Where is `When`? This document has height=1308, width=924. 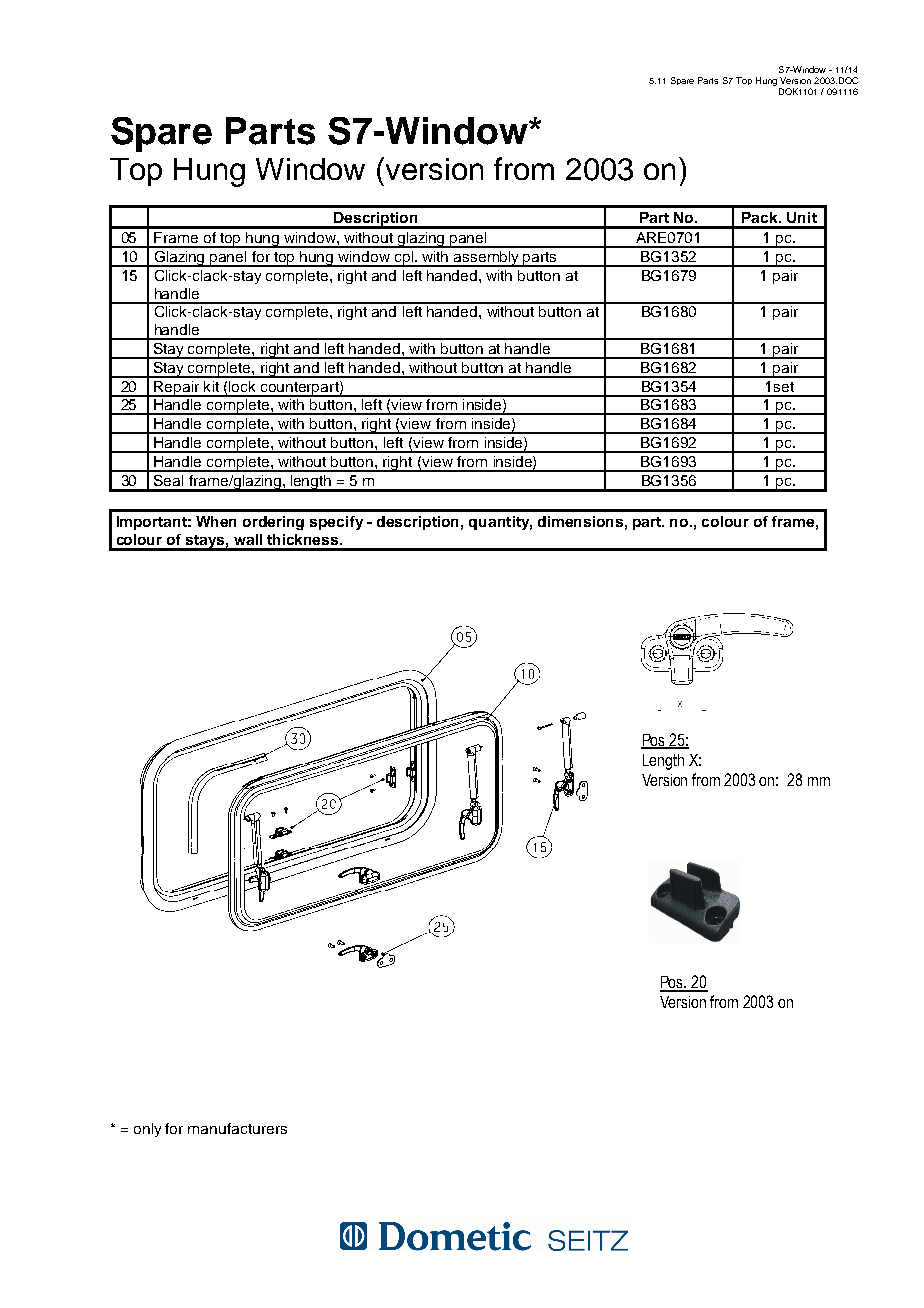
When is located at coordinates (216, 521).
